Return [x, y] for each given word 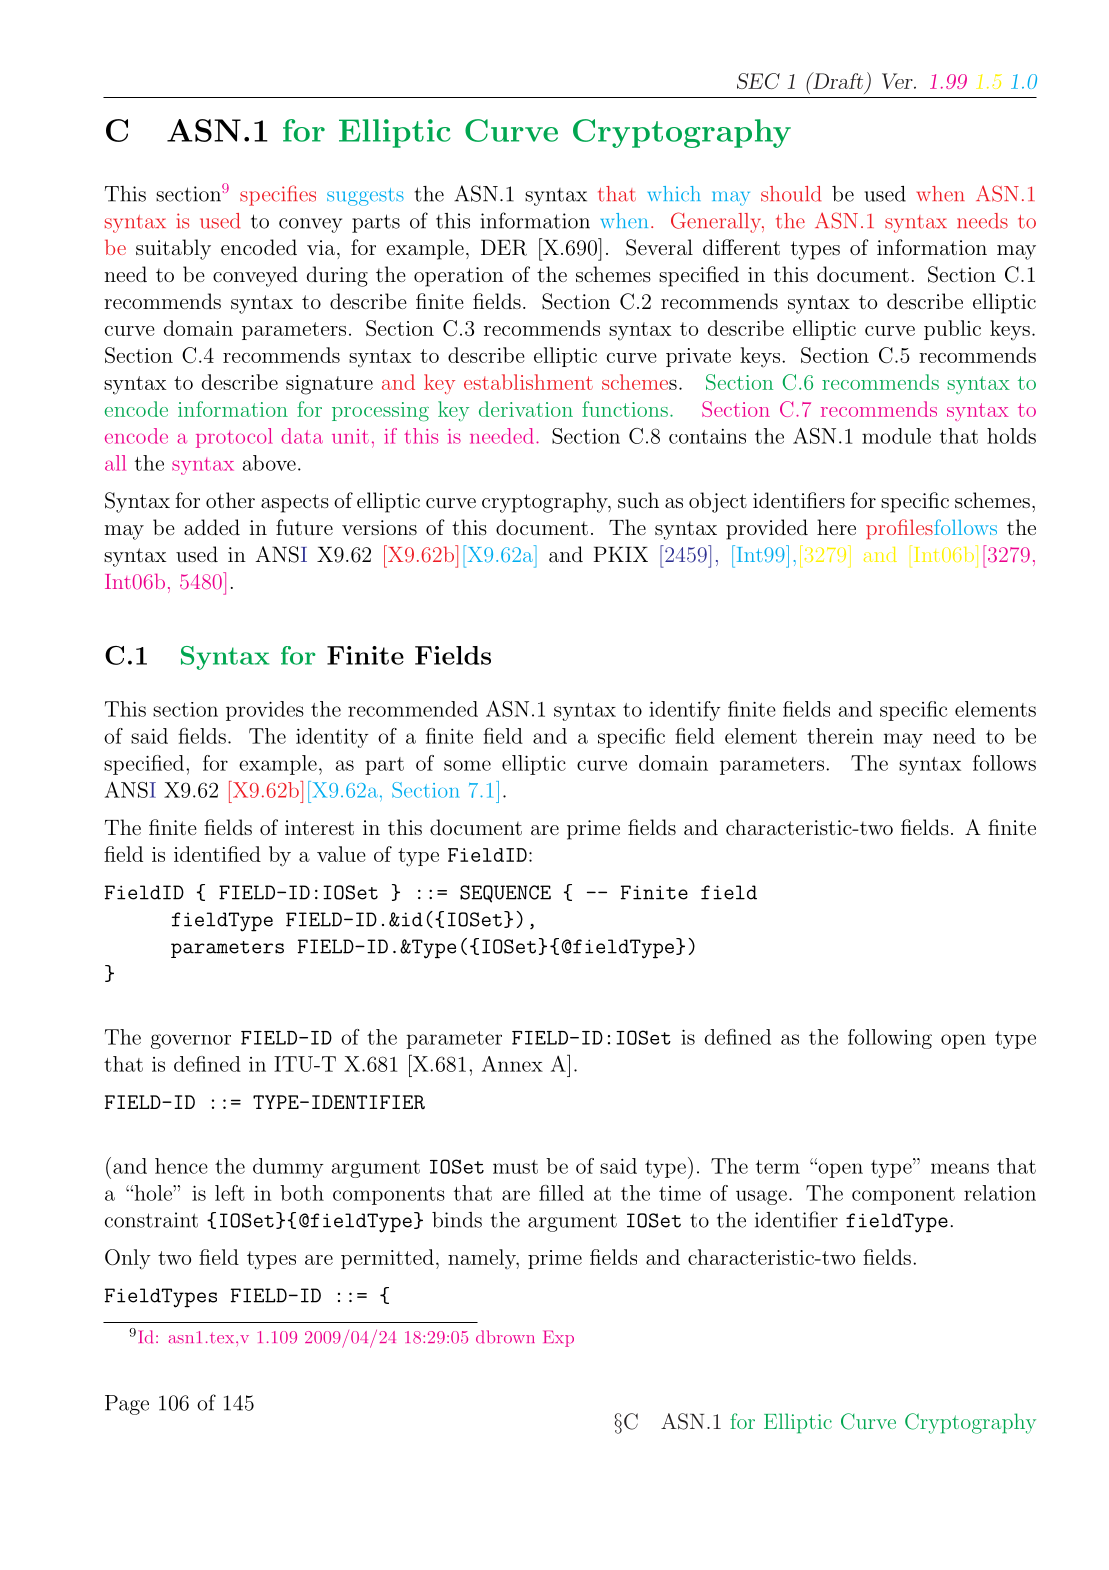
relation [1000, 1193]
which [674, 193]
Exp [558, 1338]
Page [127, 1405]
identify [685, 711]
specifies [278, 195]
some [467, 765]
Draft [837, 80]
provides [265, 711]
